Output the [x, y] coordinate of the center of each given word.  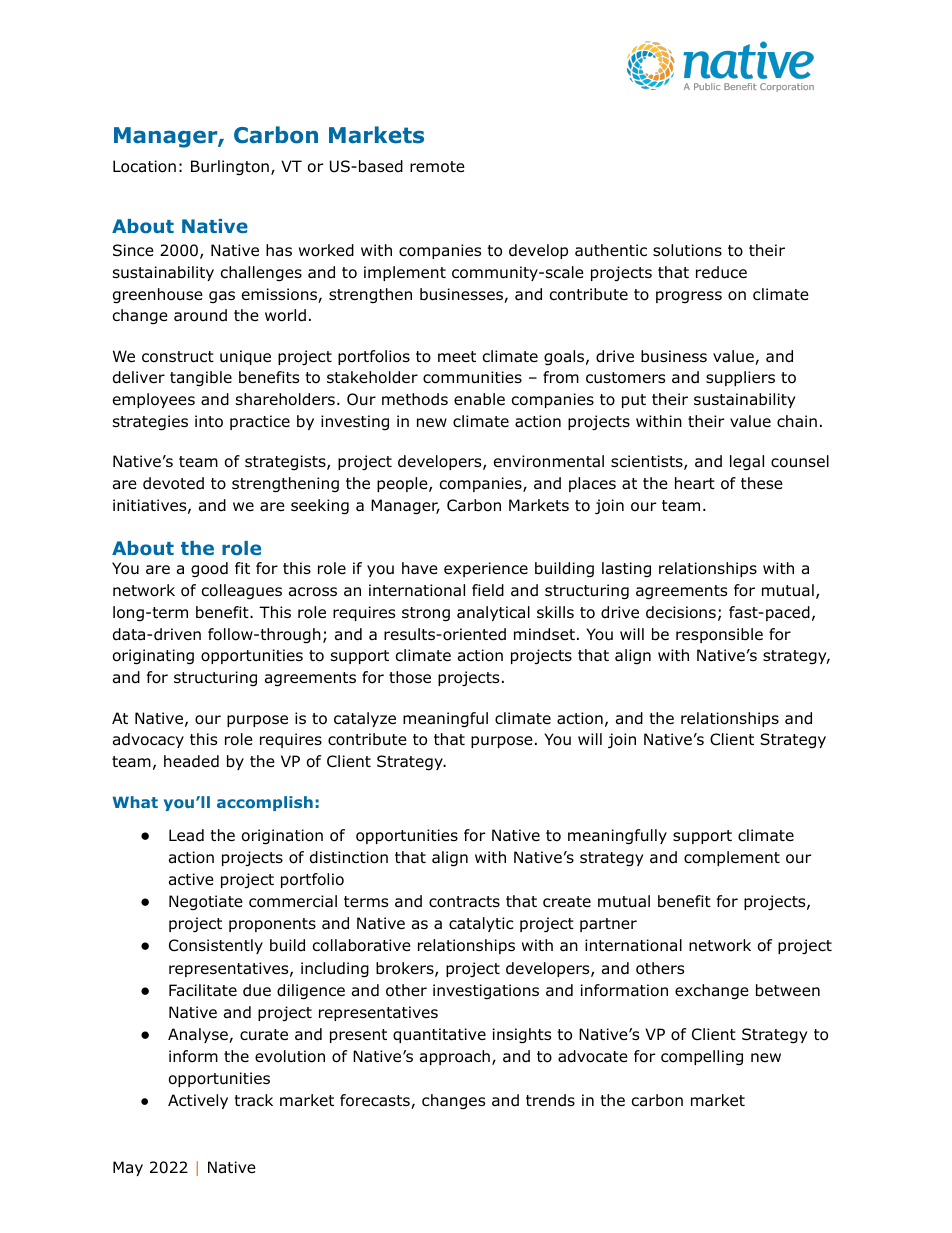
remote [437, 167]
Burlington [230, 168]
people [403, 484]
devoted [173, 483]
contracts [464, 902]
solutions [687, 250]
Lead [186, 835]
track [253, 1100]
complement [732, 858]
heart [695, 483]
